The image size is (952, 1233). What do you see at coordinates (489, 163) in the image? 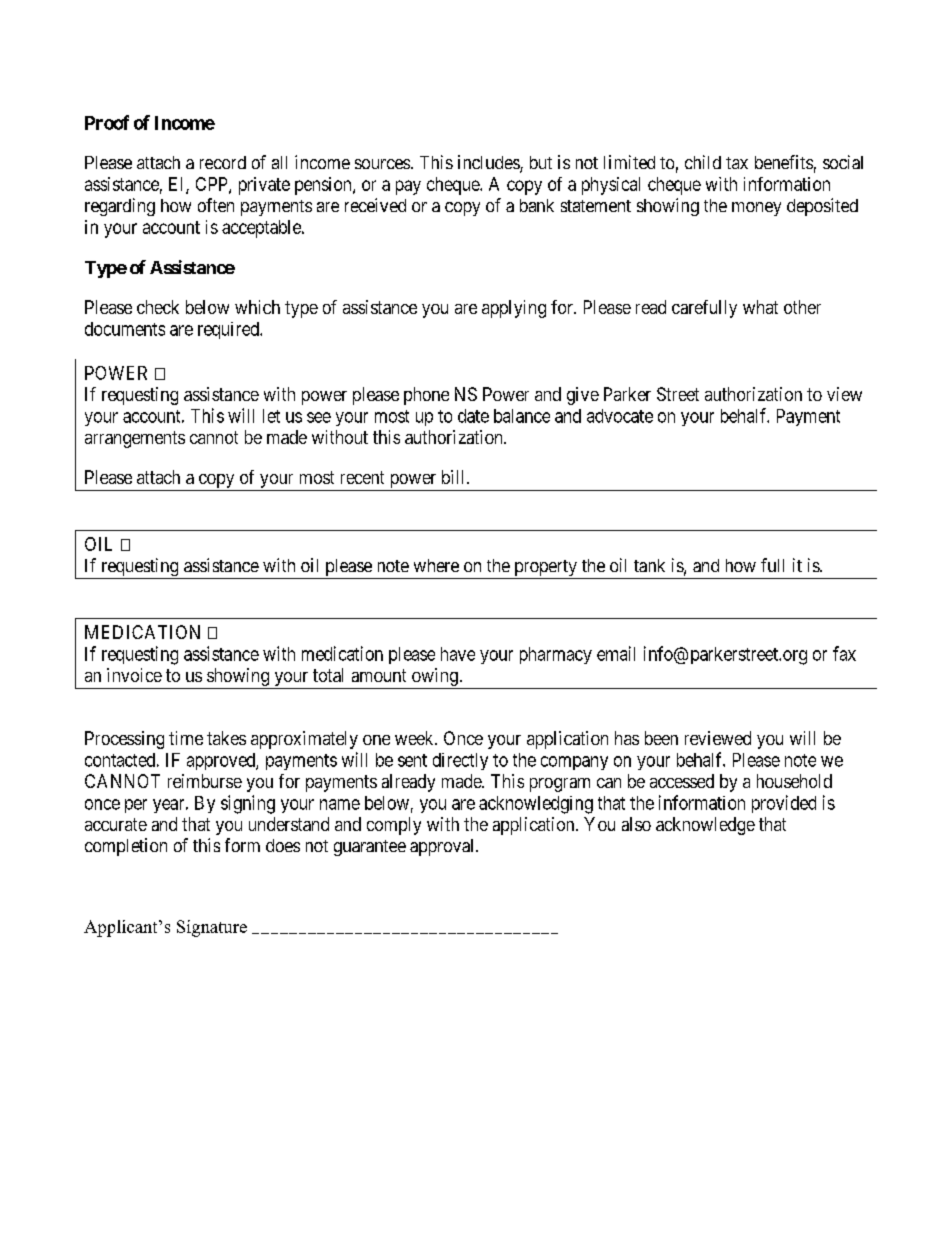
I see `includes` at bounding box center [489, 163].
